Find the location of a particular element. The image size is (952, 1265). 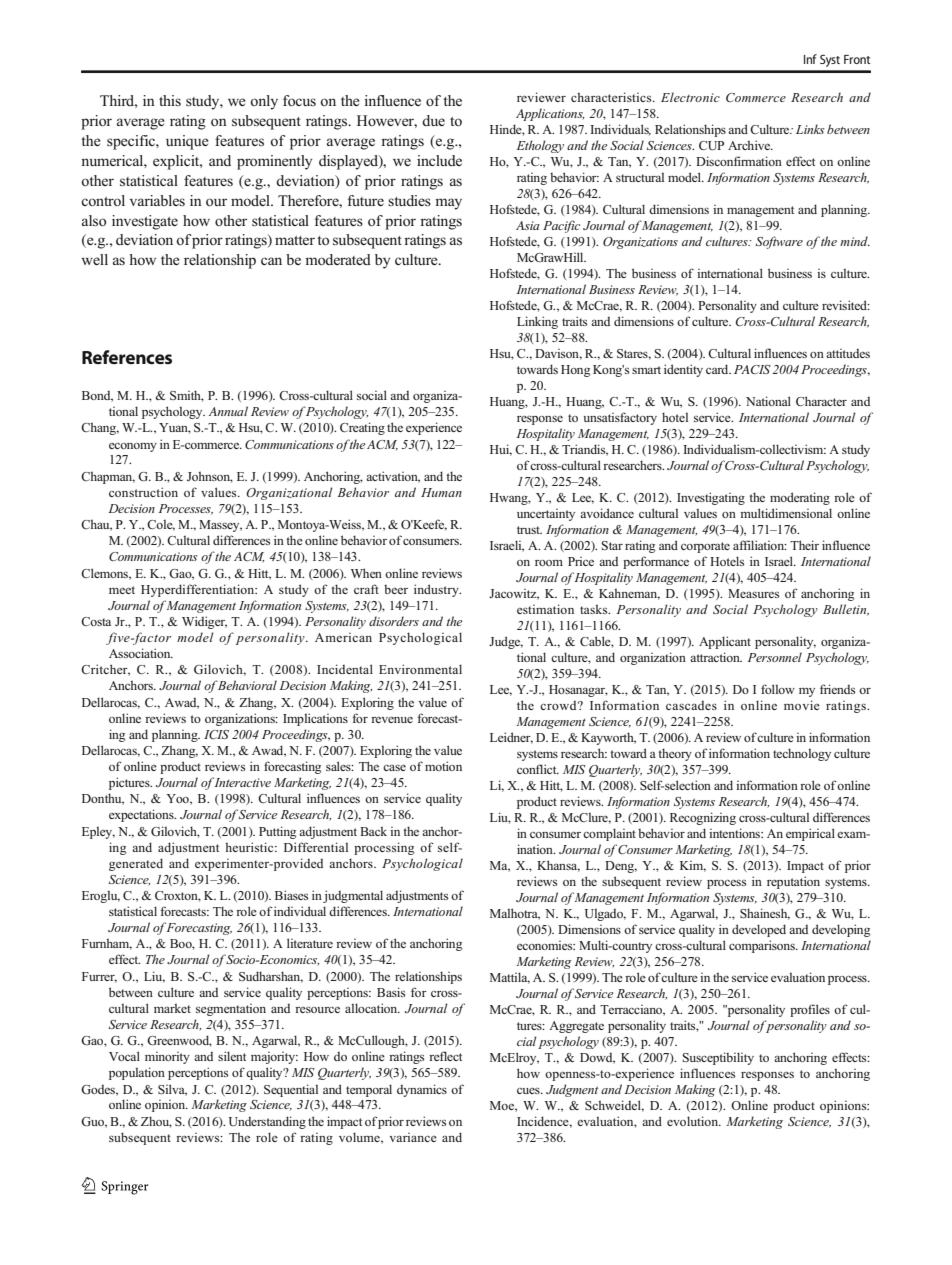

Measures is located at coordinates (753, 593).
